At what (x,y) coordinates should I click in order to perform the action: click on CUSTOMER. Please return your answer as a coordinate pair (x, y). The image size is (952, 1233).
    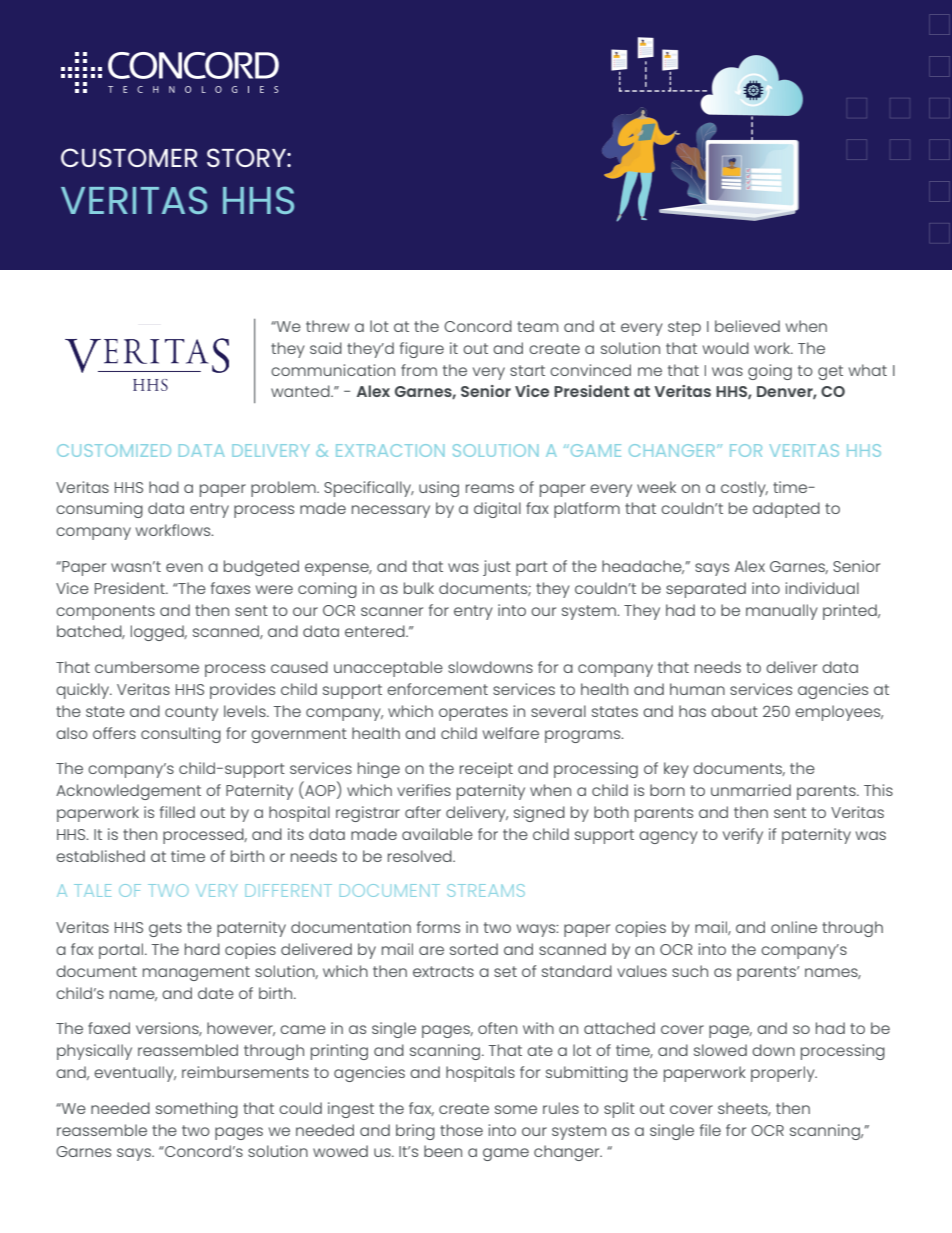
    Looking at the image, I should click on (129, 157).
